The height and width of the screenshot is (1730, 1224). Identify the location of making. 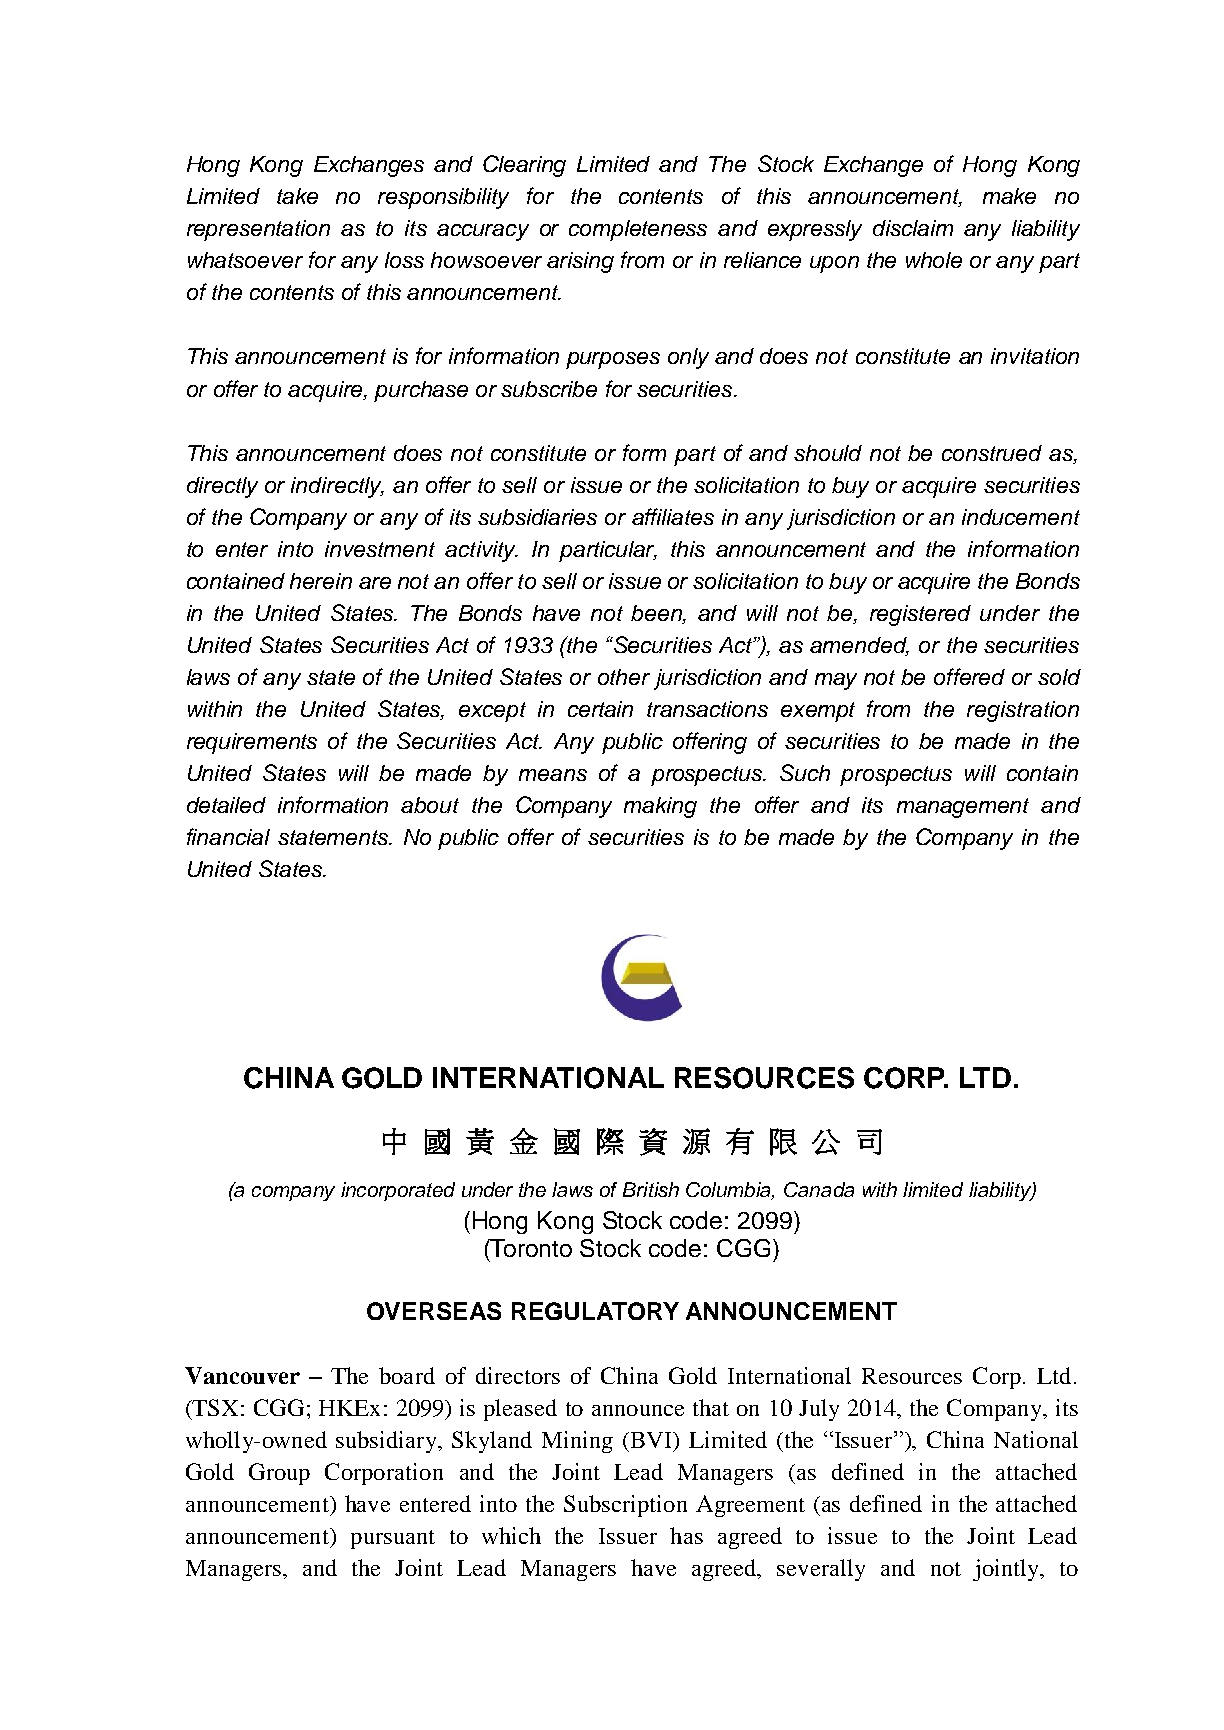
(660, 807).
